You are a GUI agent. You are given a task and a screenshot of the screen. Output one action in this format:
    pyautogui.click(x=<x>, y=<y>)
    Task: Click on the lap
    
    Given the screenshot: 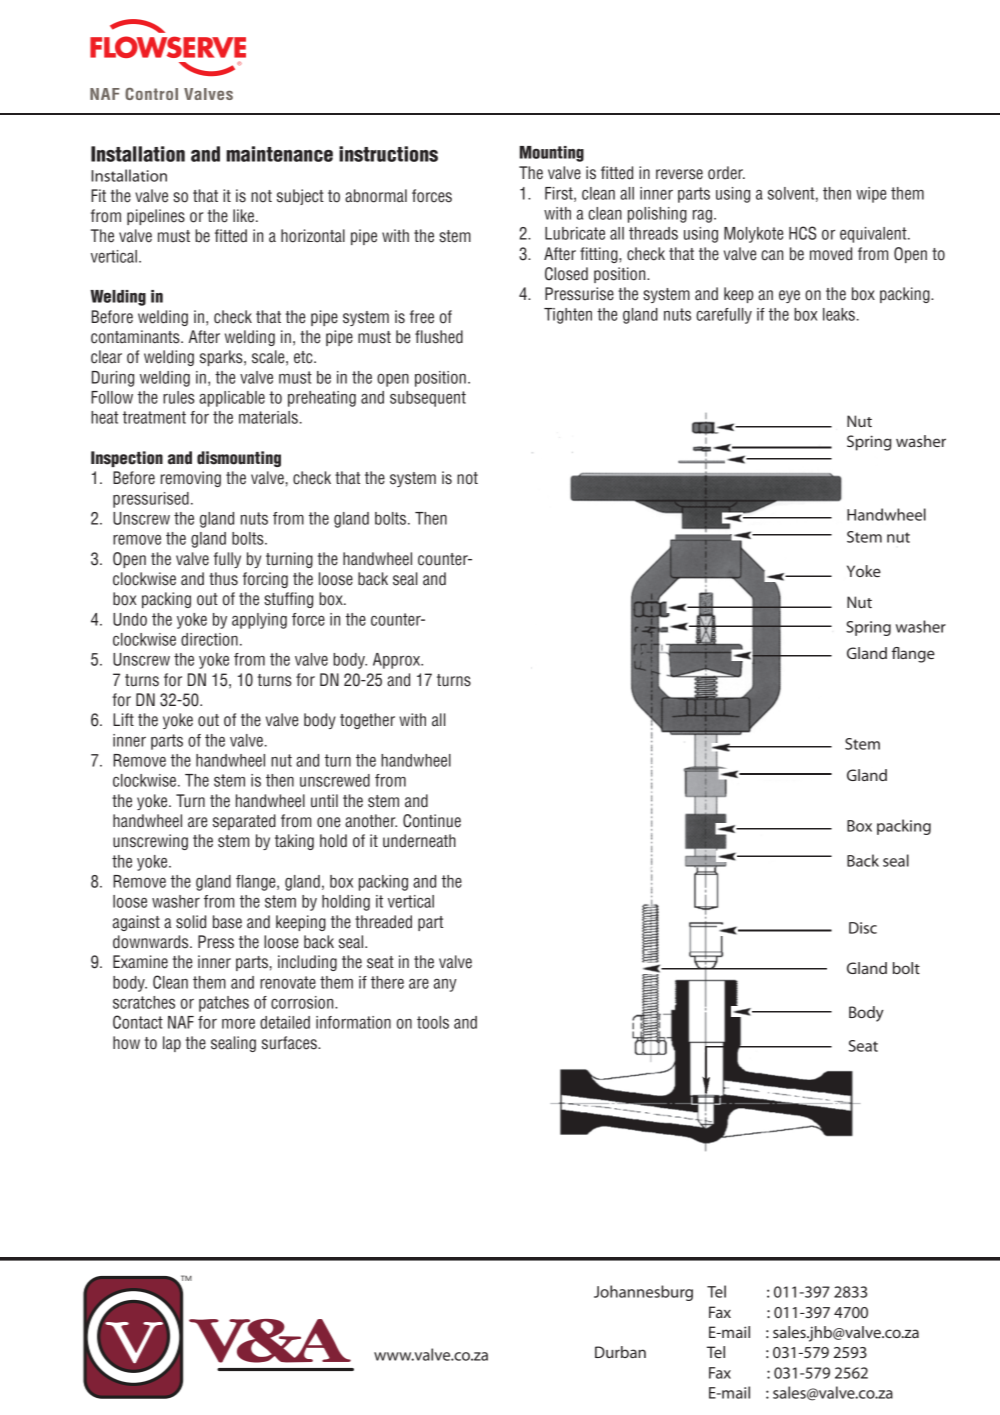 What is the action you would take?
    pyautogui.click(x=172, y=1044)
